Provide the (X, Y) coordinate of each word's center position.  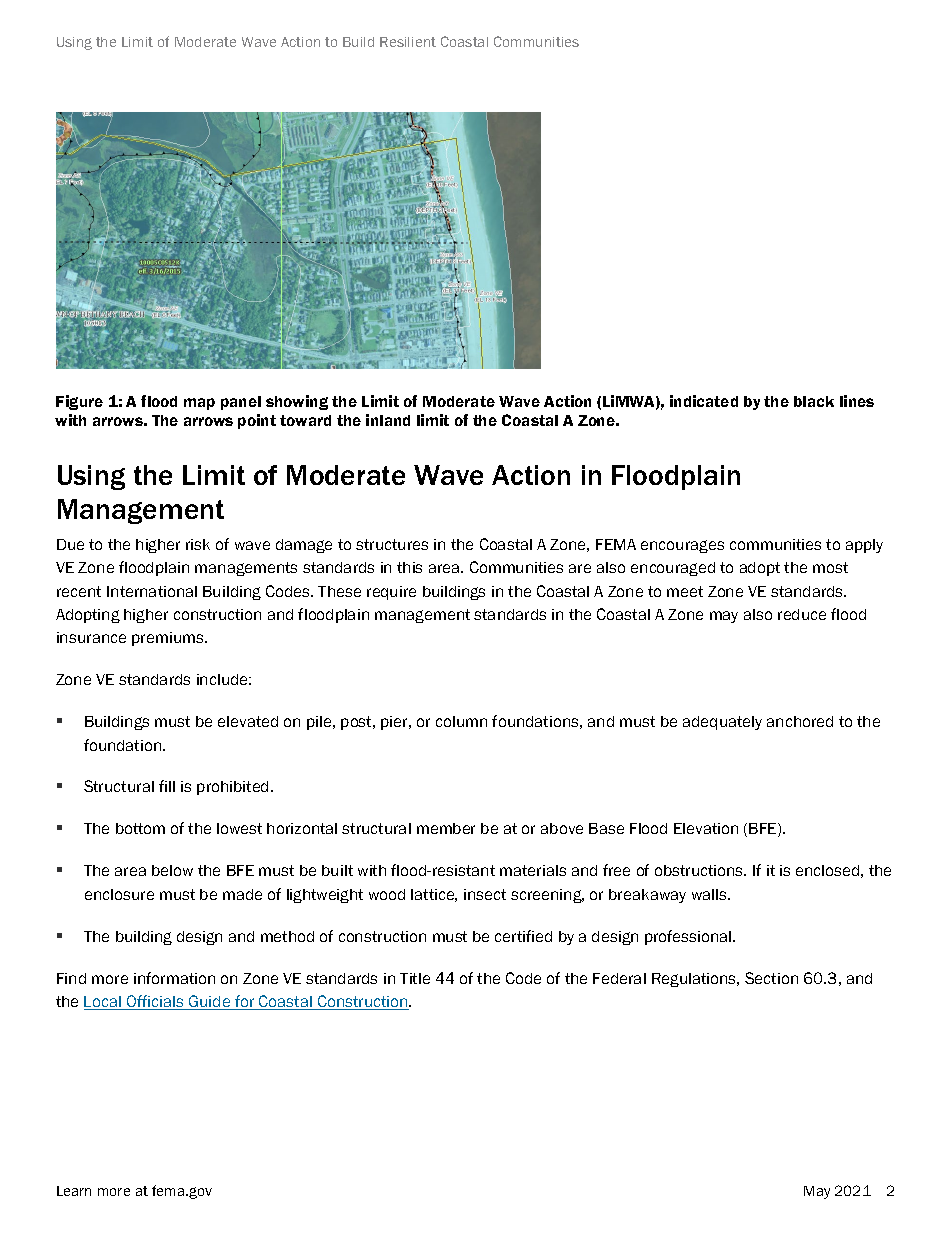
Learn (74, 1191)
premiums (169, 639)
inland (388, 420)
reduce (802, 614)
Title (415, 978)
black (814, 401)
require (391, 593)
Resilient (408, 42)
